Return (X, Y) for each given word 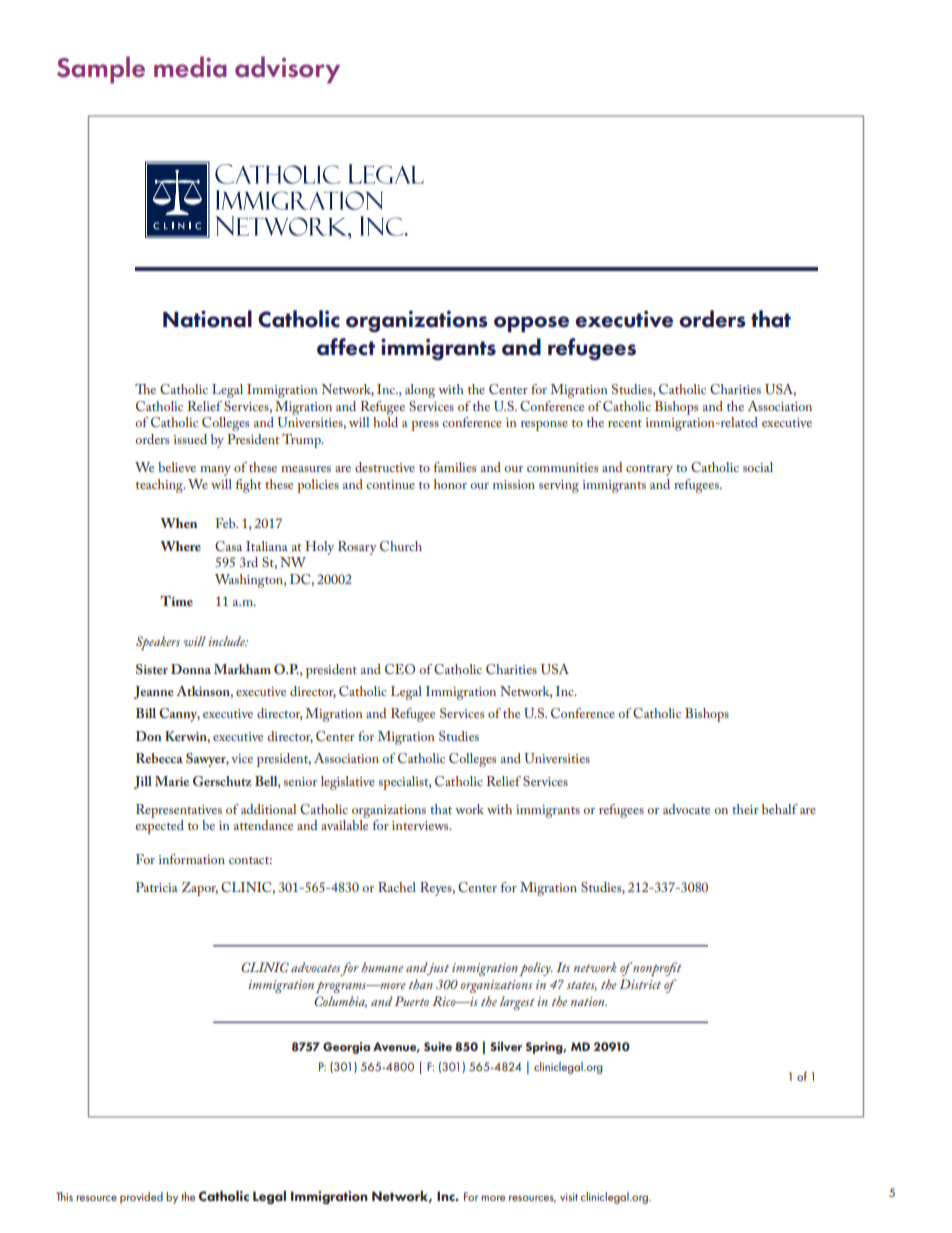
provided (141, 1198)
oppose (531, 324)
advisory (287, 70)
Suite (438, 1046)
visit (569, 1197)
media (190, 67)
